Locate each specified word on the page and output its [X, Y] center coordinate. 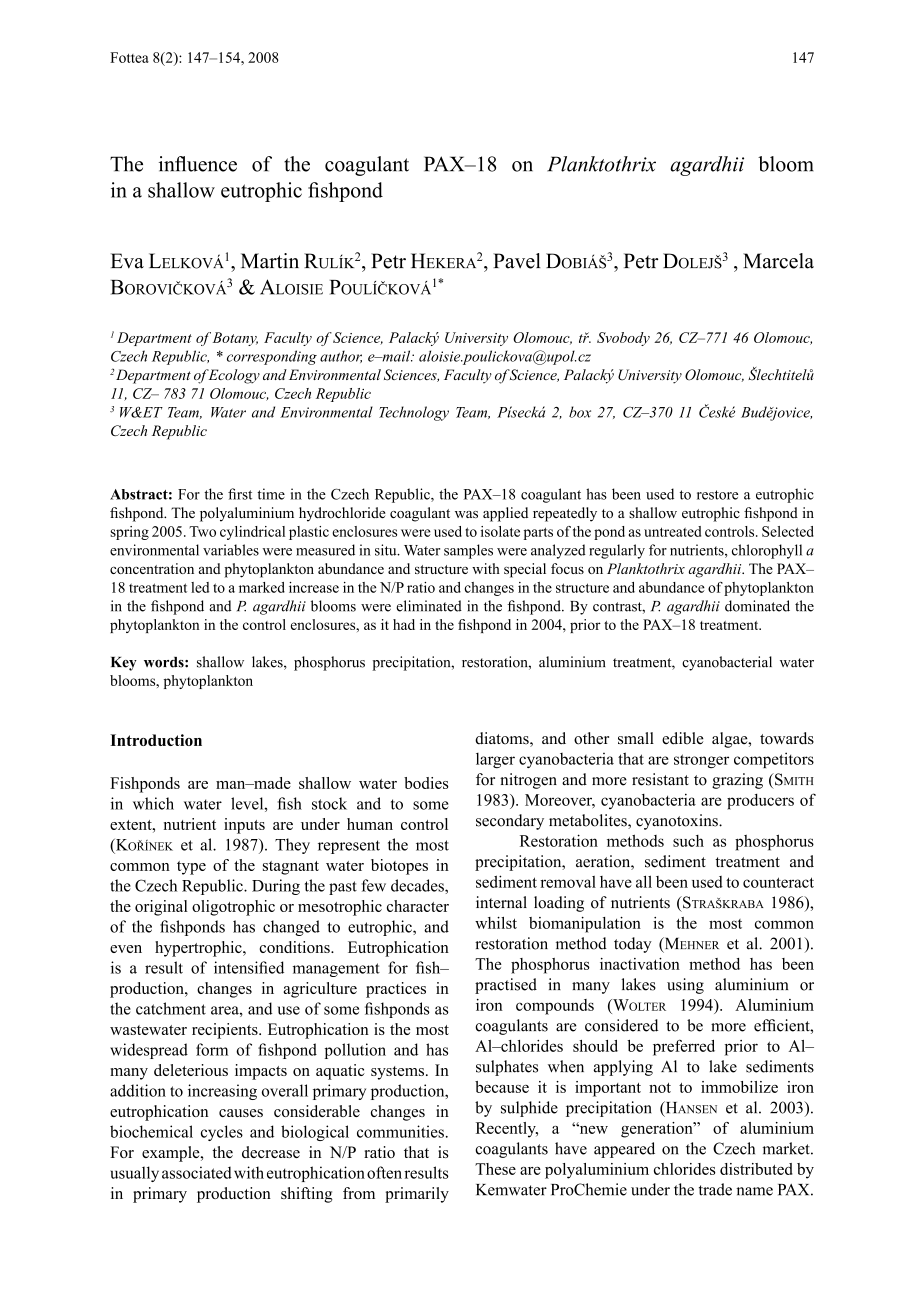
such [688, 841]
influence [198, 164]
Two [202, 531]
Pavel [517, 261]
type [191, 868]
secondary [510, 822]
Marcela [778, 261]
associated [197, 1172]
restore [717, 495]
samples [468, 551]
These [495, 1169]
